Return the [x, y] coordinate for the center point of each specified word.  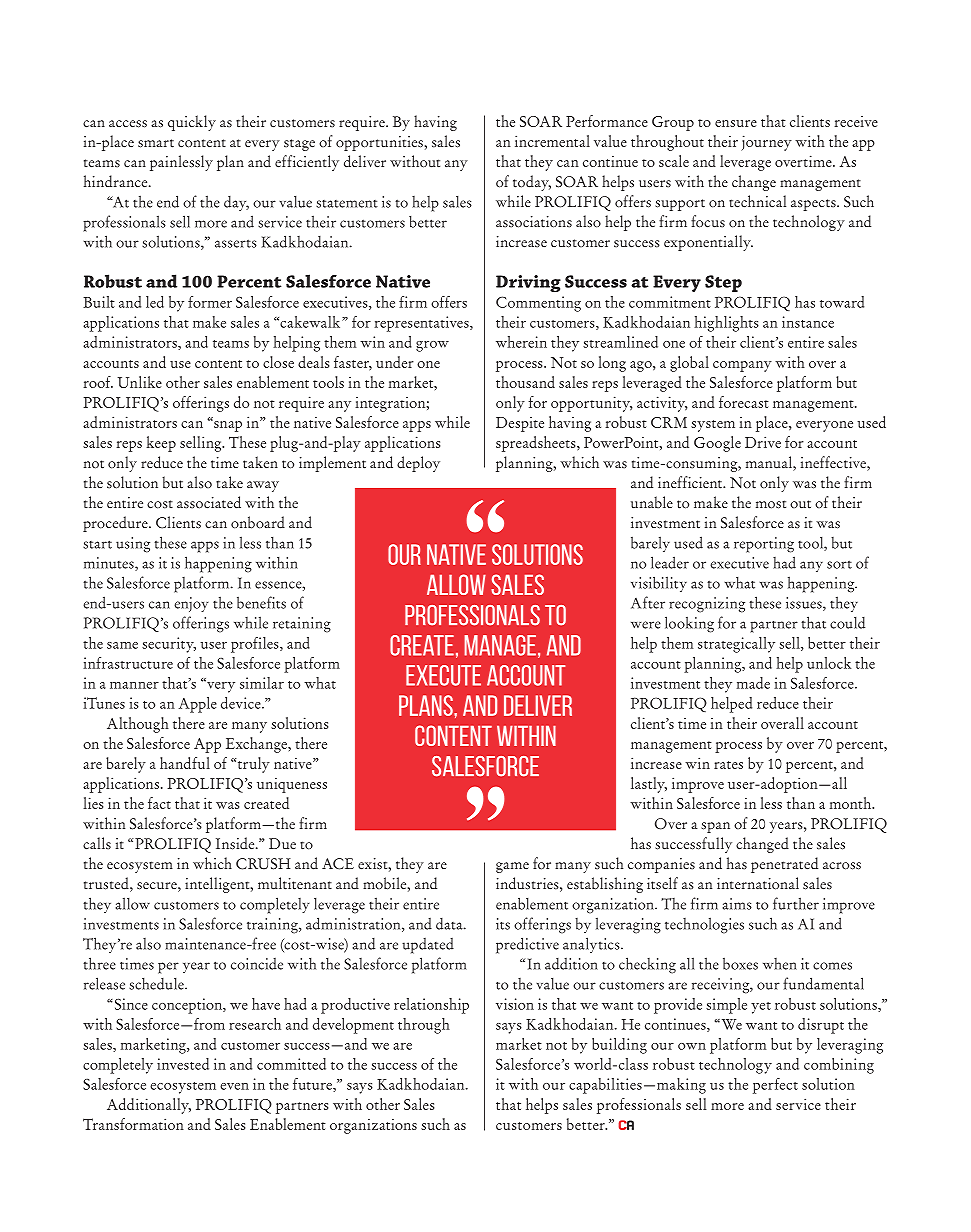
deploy [418, 464]
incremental [552, 141]
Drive [763, 442]
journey [766, 143]
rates [728, 765]
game [512, 867]
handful [185, 763]
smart [156, 143]
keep [161, 444]
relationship [431, 1006]
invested [183, 1064]
